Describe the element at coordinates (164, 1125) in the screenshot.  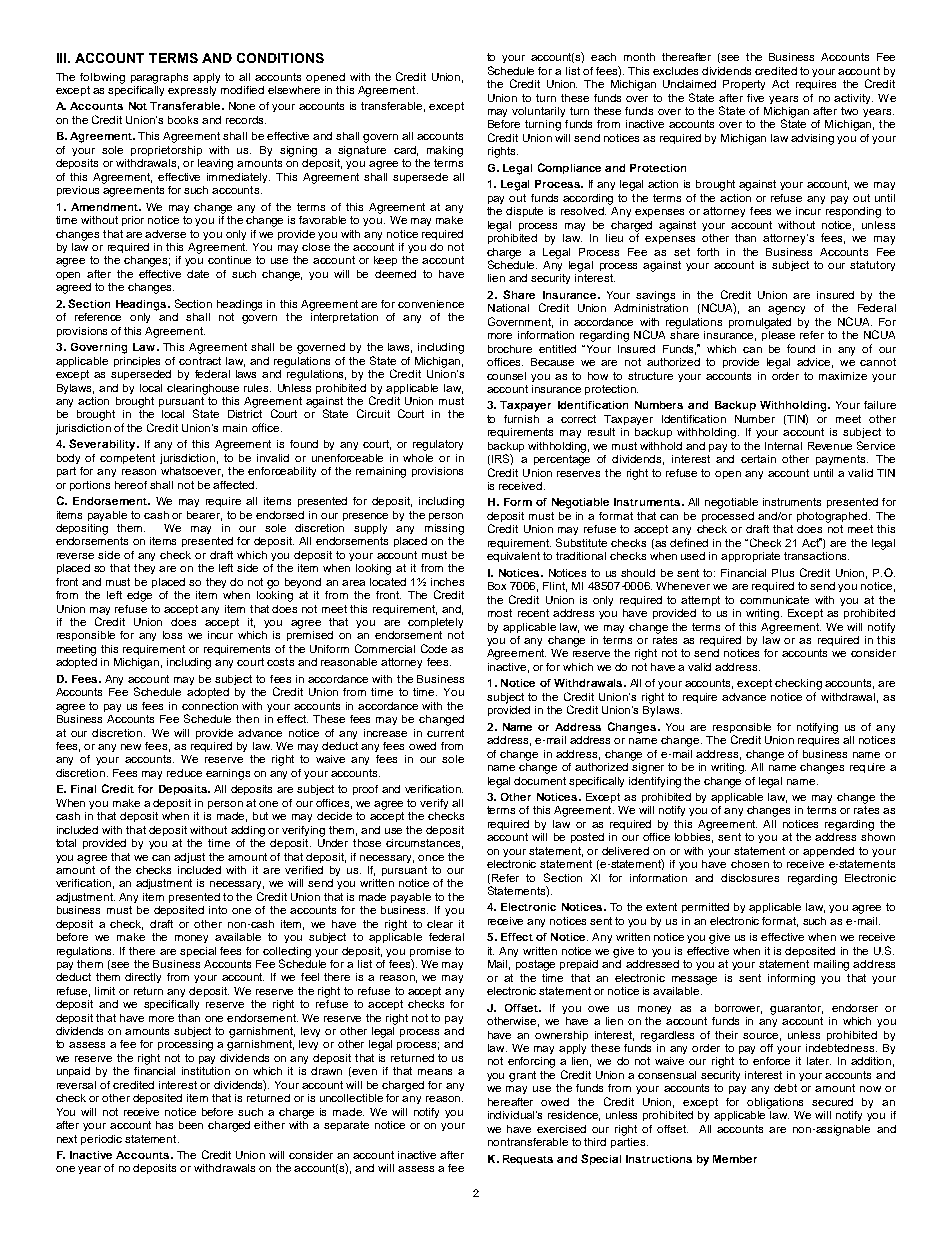
I see `has` at that location.
